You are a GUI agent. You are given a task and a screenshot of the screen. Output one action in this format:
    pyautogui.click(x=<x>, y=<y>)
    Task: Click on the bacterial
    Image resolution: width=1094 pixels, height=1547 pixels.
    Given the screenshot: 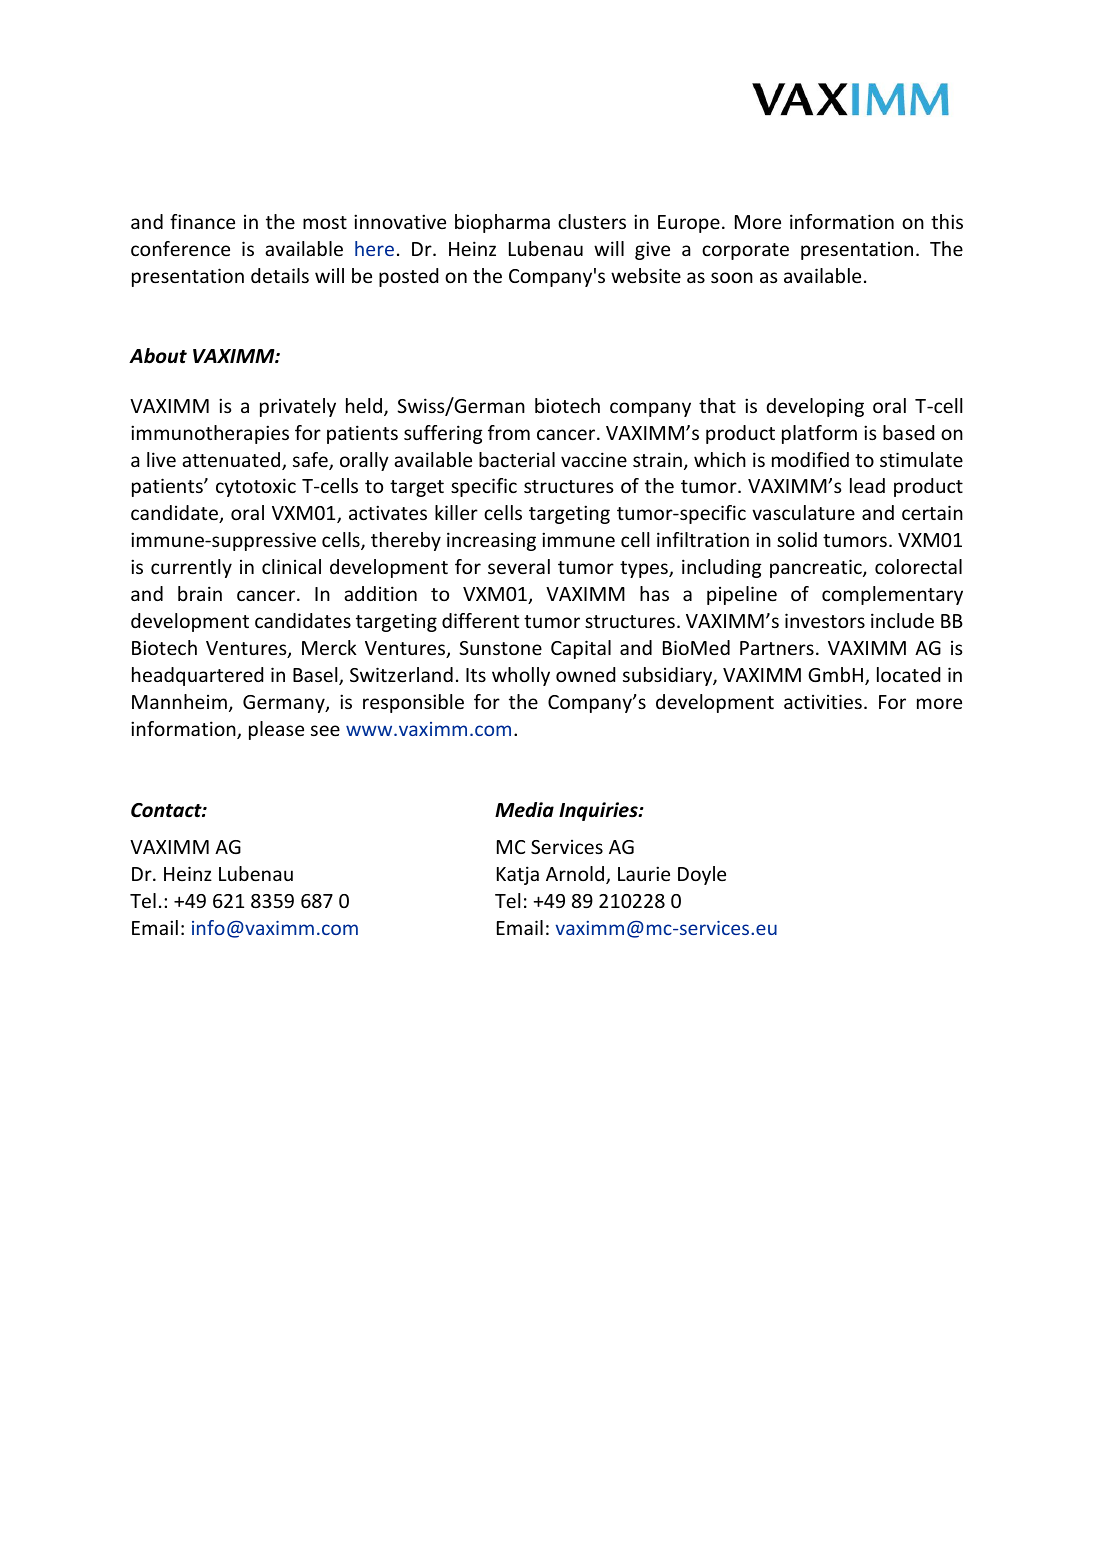 What is the action you would take?
    pyautogui.click(x=517, y=459)
